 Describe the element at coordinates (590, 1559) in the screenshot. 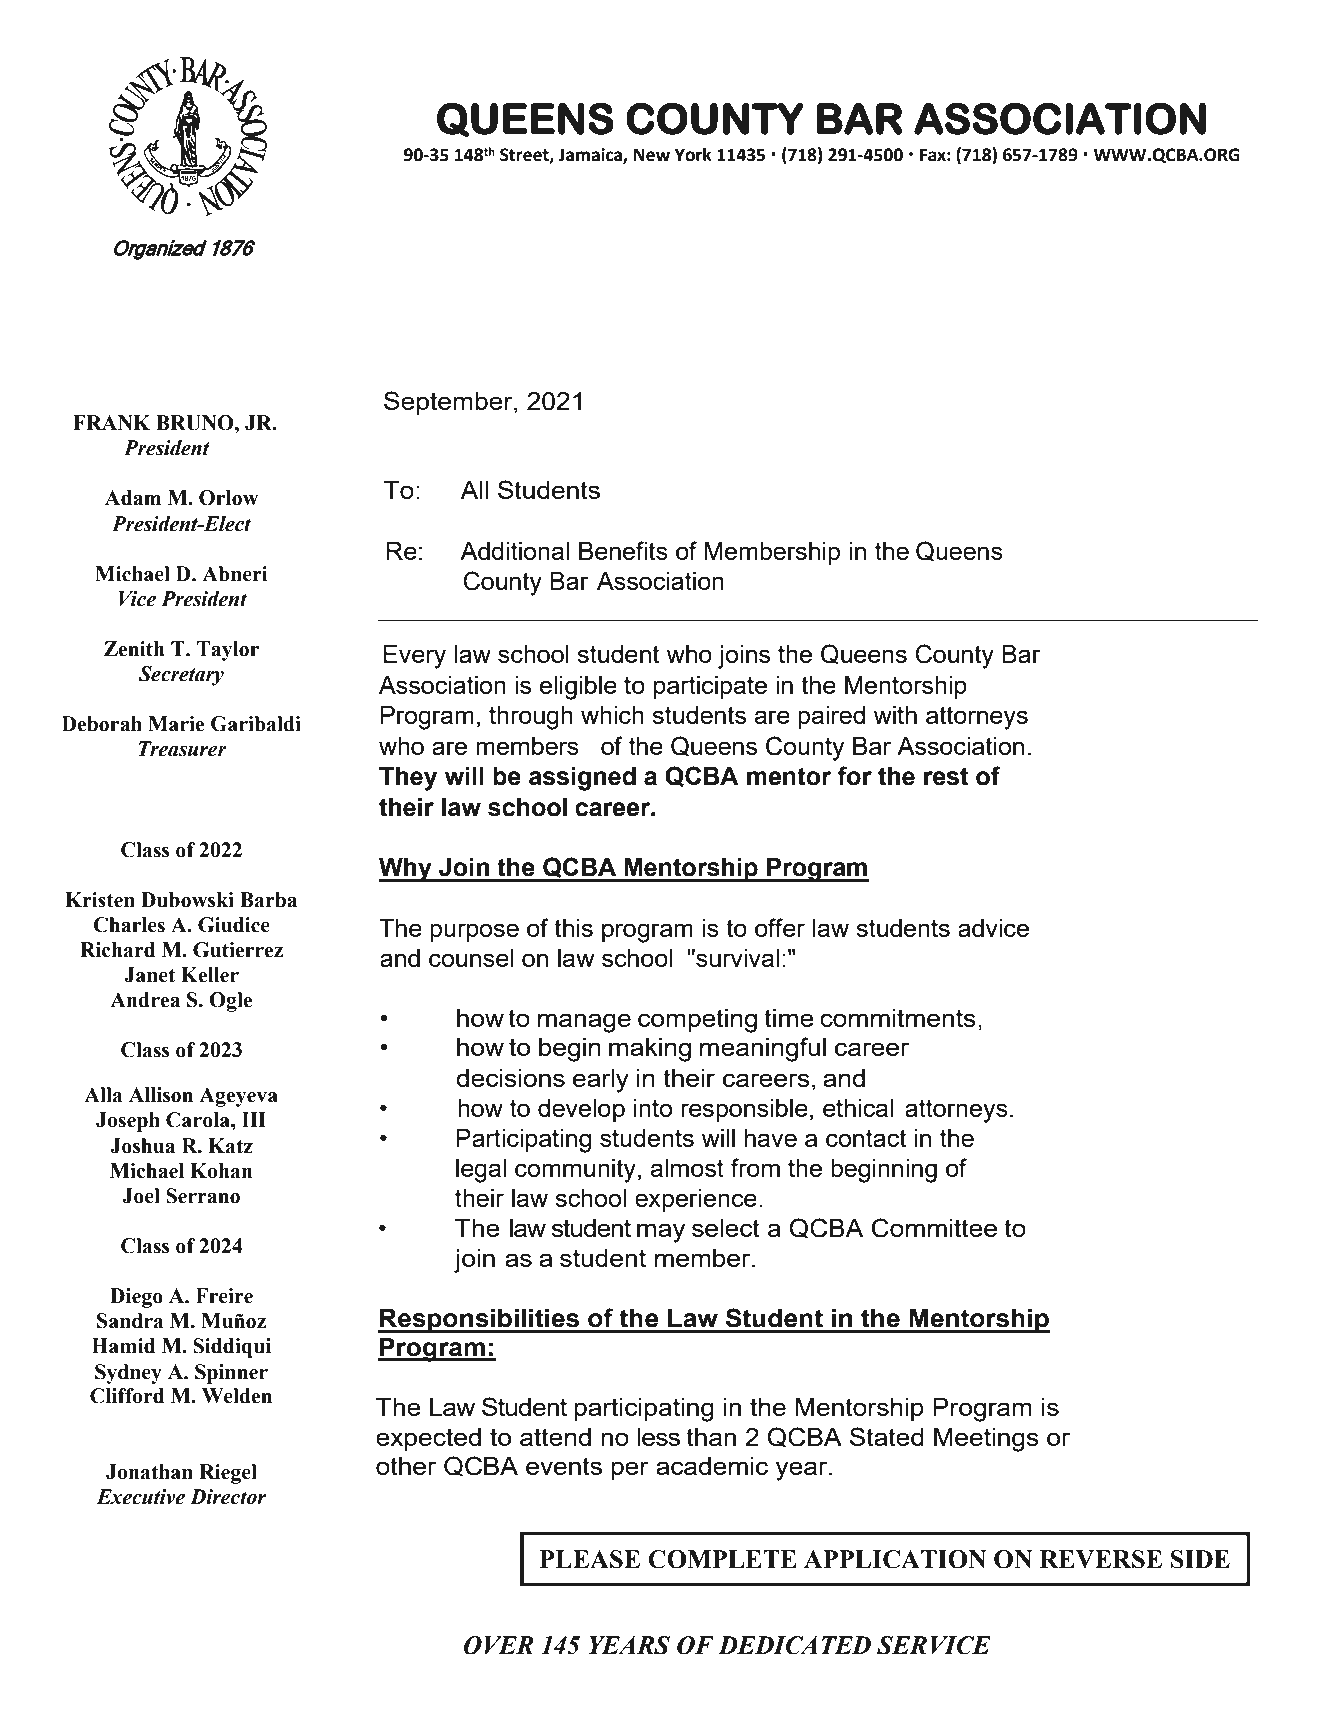

I see `PLEASE` at that location.
